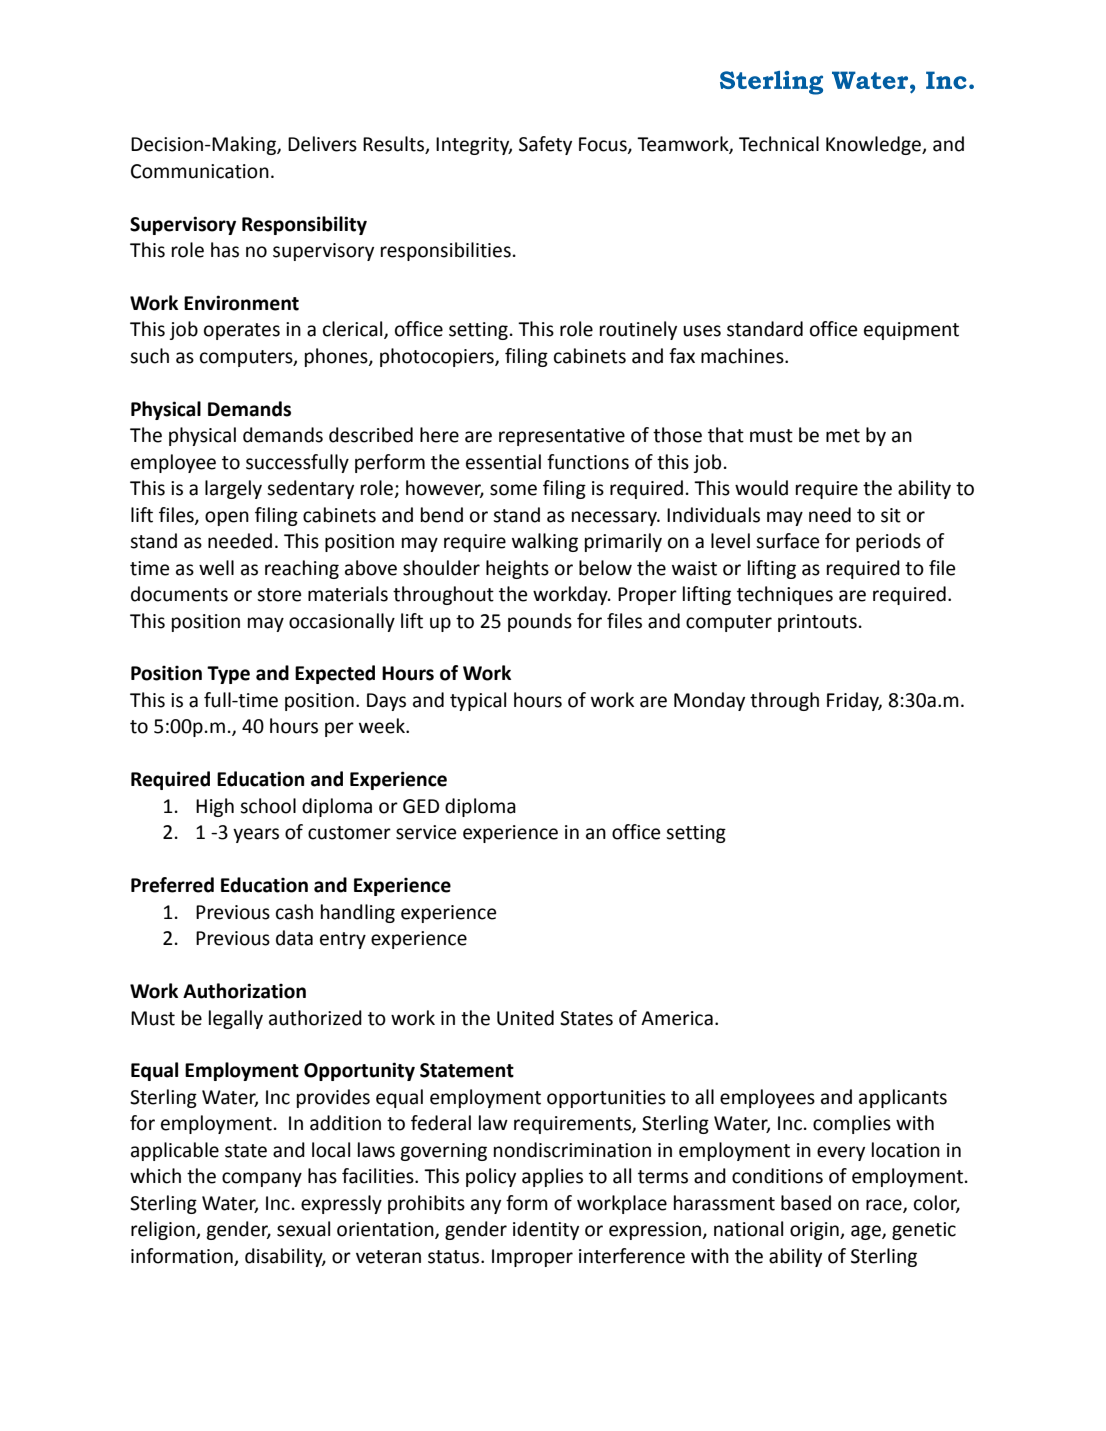 Image resolution: width=1106 pixels, height=1431 pixels. What do you see at coordinates (525, 1018) in the page?
I see `United` at bounding box center [525, 1018].
